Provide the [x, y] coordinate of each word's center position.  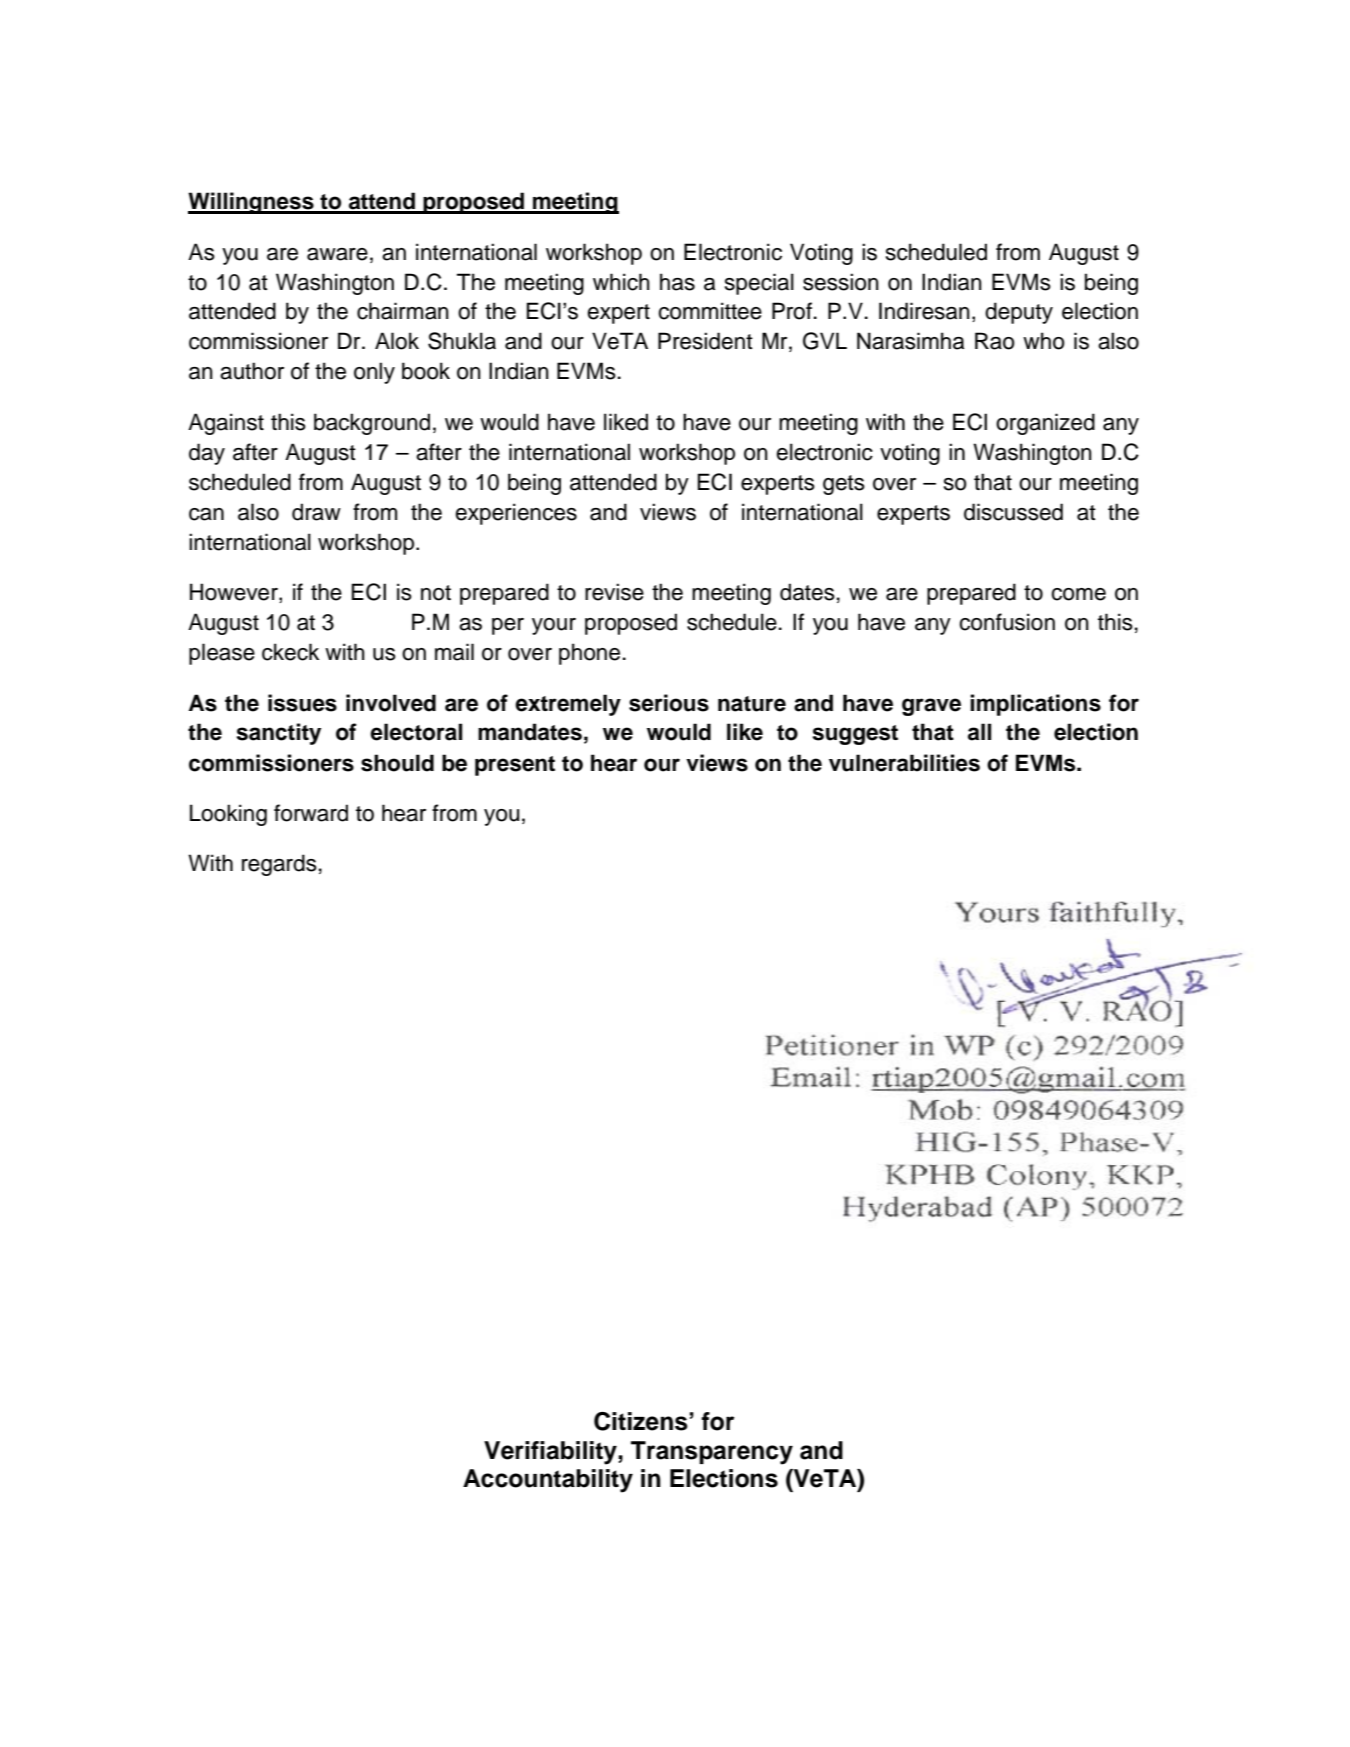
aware [337, 254]
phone [589, 654]
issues [302, 703]
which [621, 282]
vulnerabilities [904, 763]
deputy [1019, 313]
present [515, 766]
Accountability [548, 1481]
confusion [1007, 622]
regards [279, 865]
